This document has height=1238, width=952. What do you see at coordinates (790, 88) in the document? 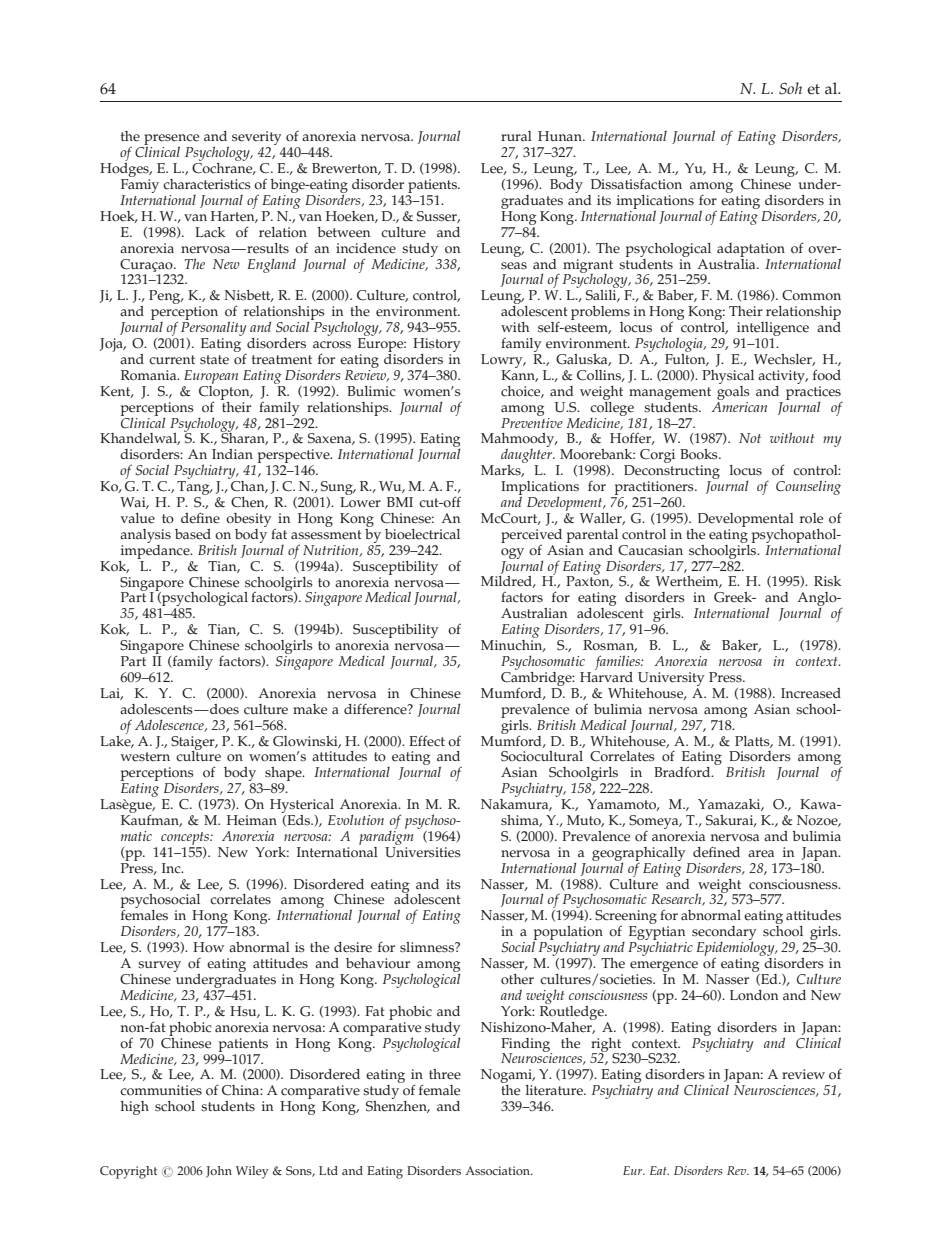
I see `Soh` at bounding box center [790, 88].
